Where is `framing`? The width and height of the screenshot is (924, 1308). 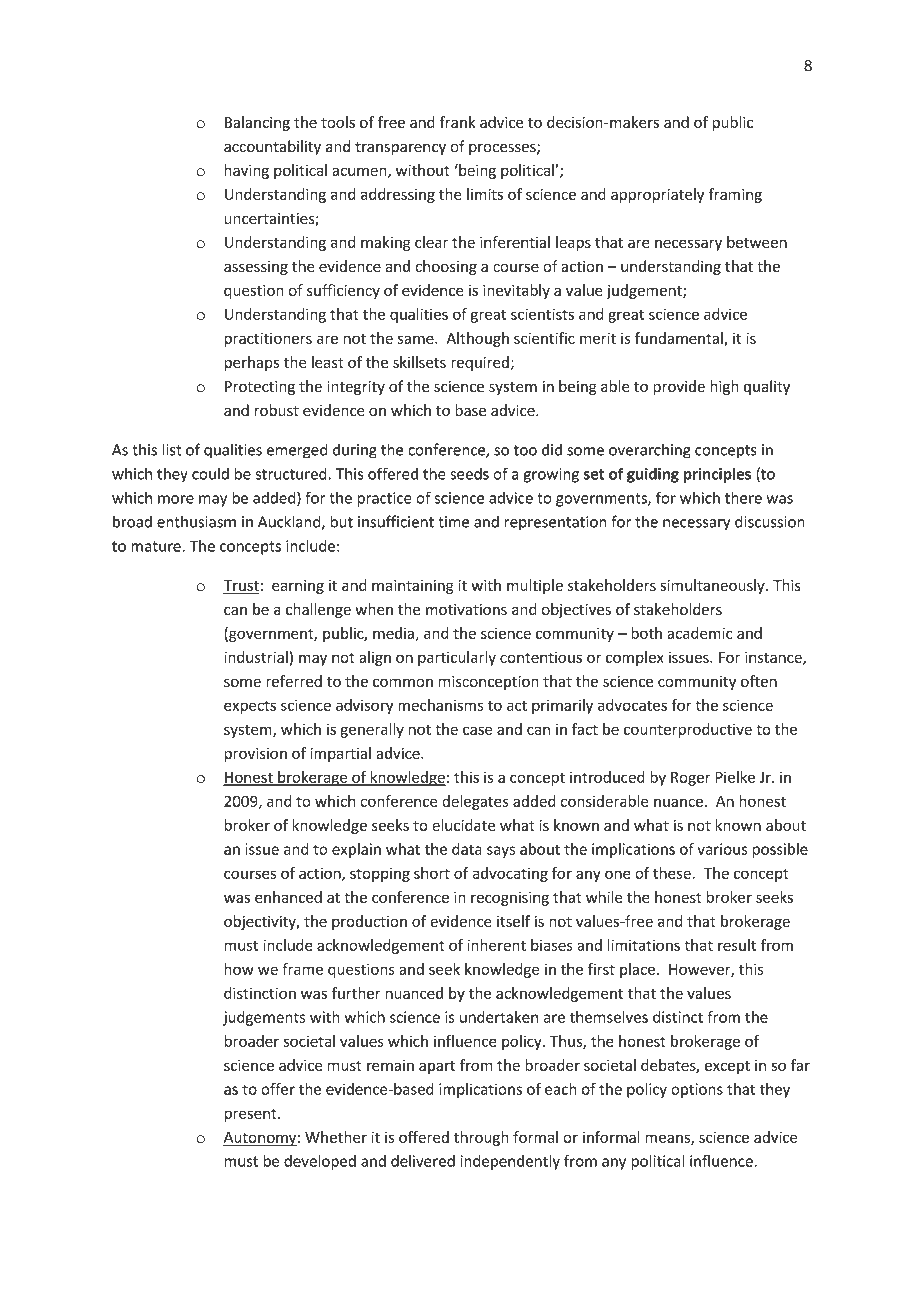 framing is located at coordinates (735, 195).
